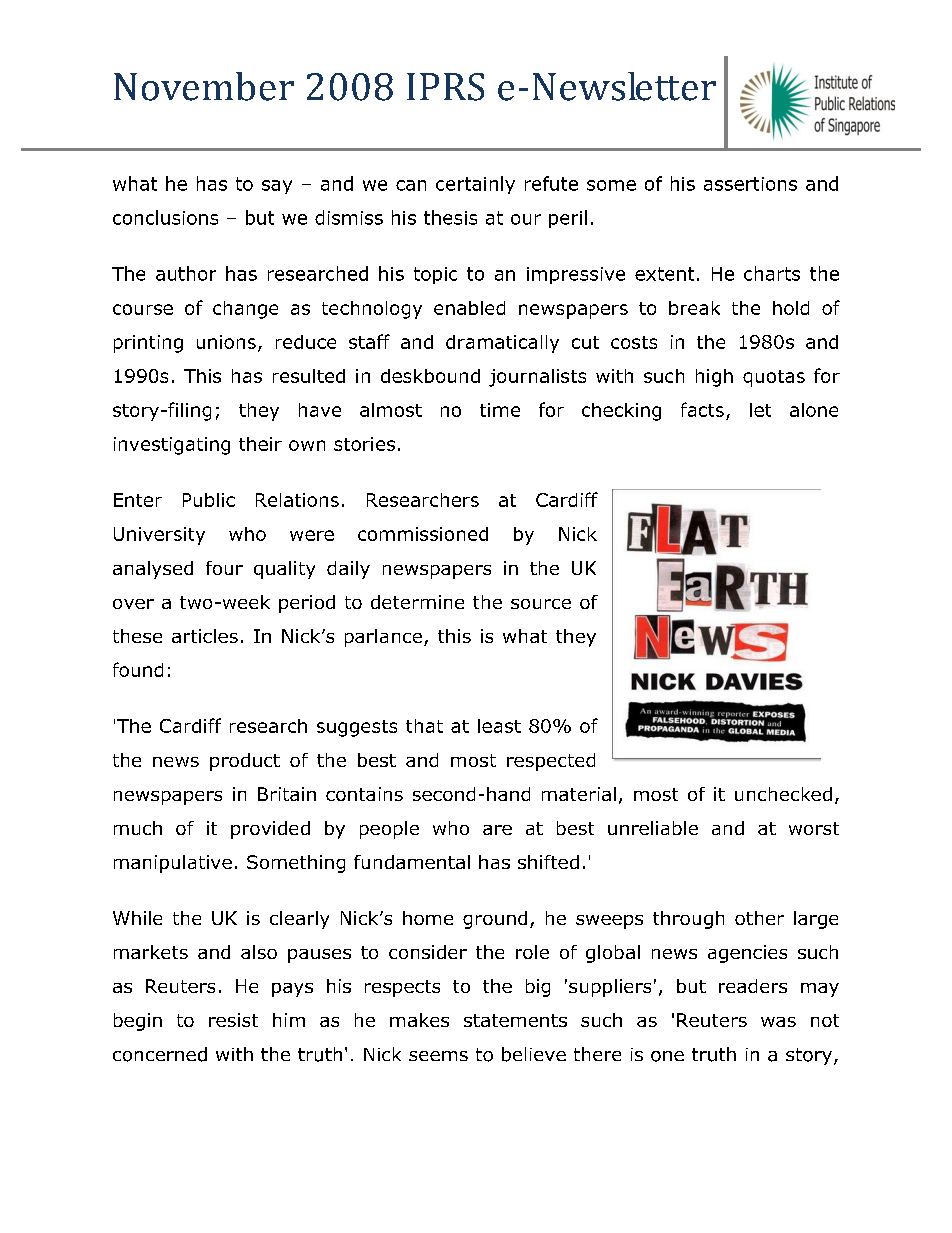 This page has height=1233, width=952. Describe the element at coordinates (497, 830) in the page. I see `are` at that location.
